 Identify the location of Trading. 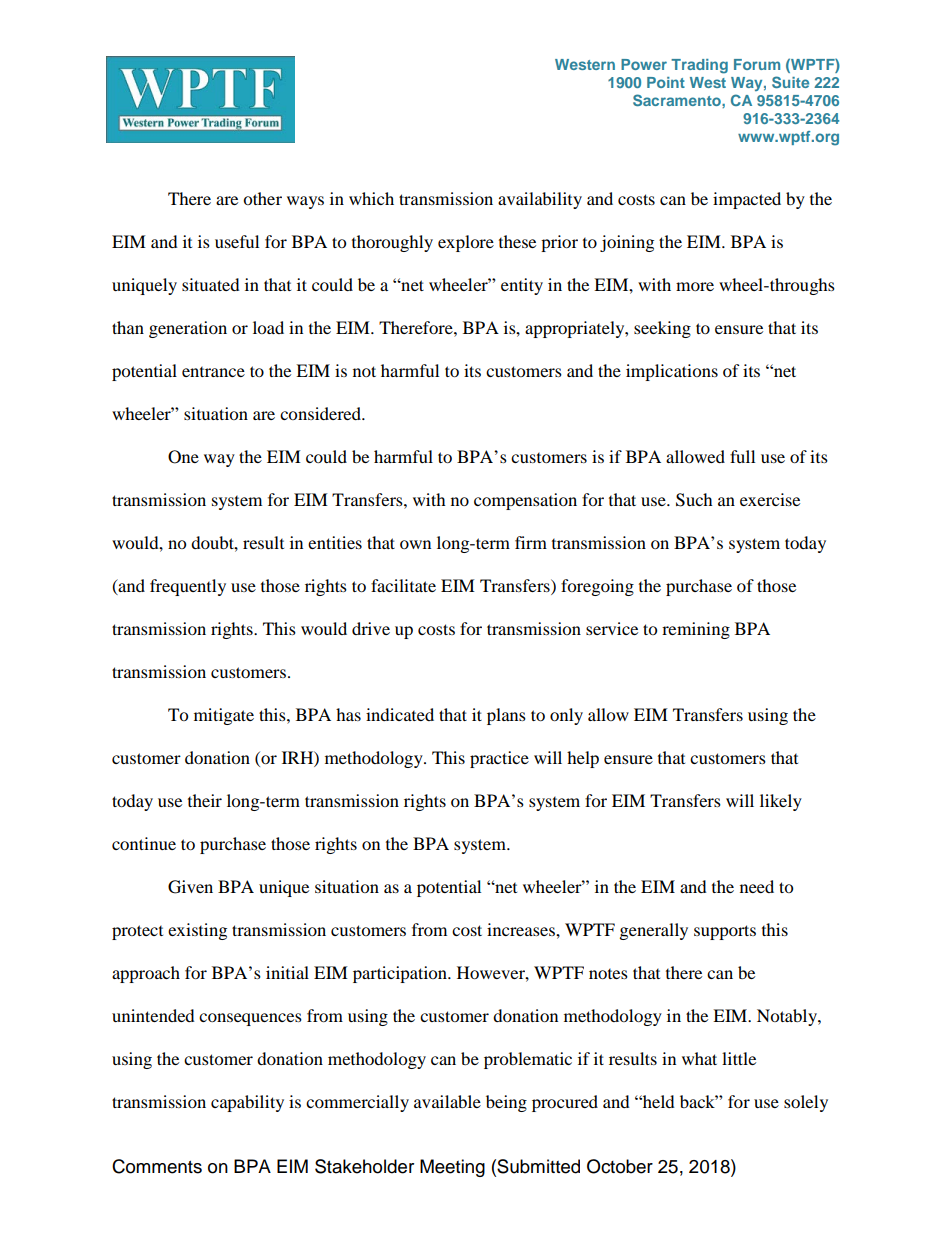
(699, 66).
